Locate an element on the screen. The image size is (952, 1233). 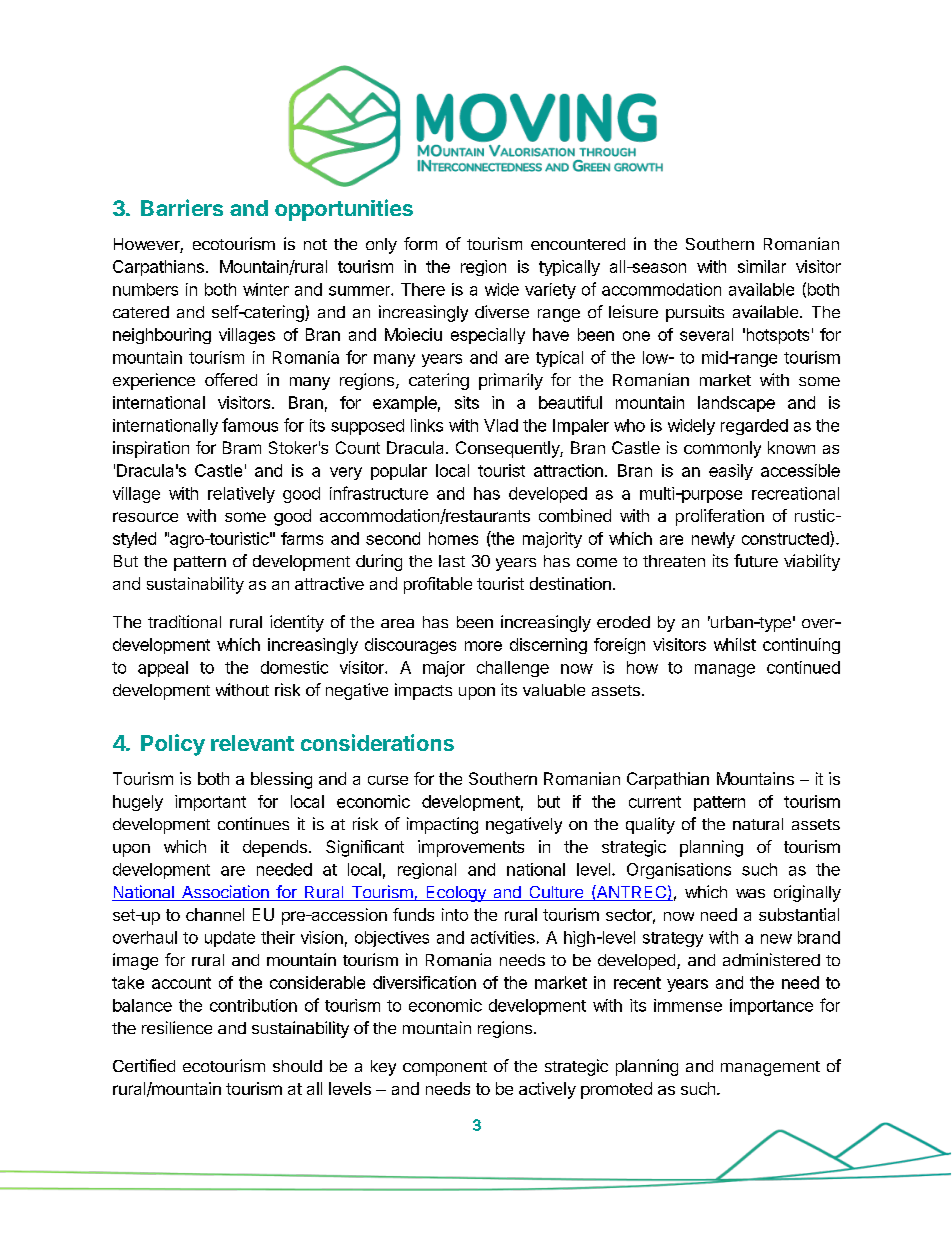
form is located at coordinates (420, 243).
